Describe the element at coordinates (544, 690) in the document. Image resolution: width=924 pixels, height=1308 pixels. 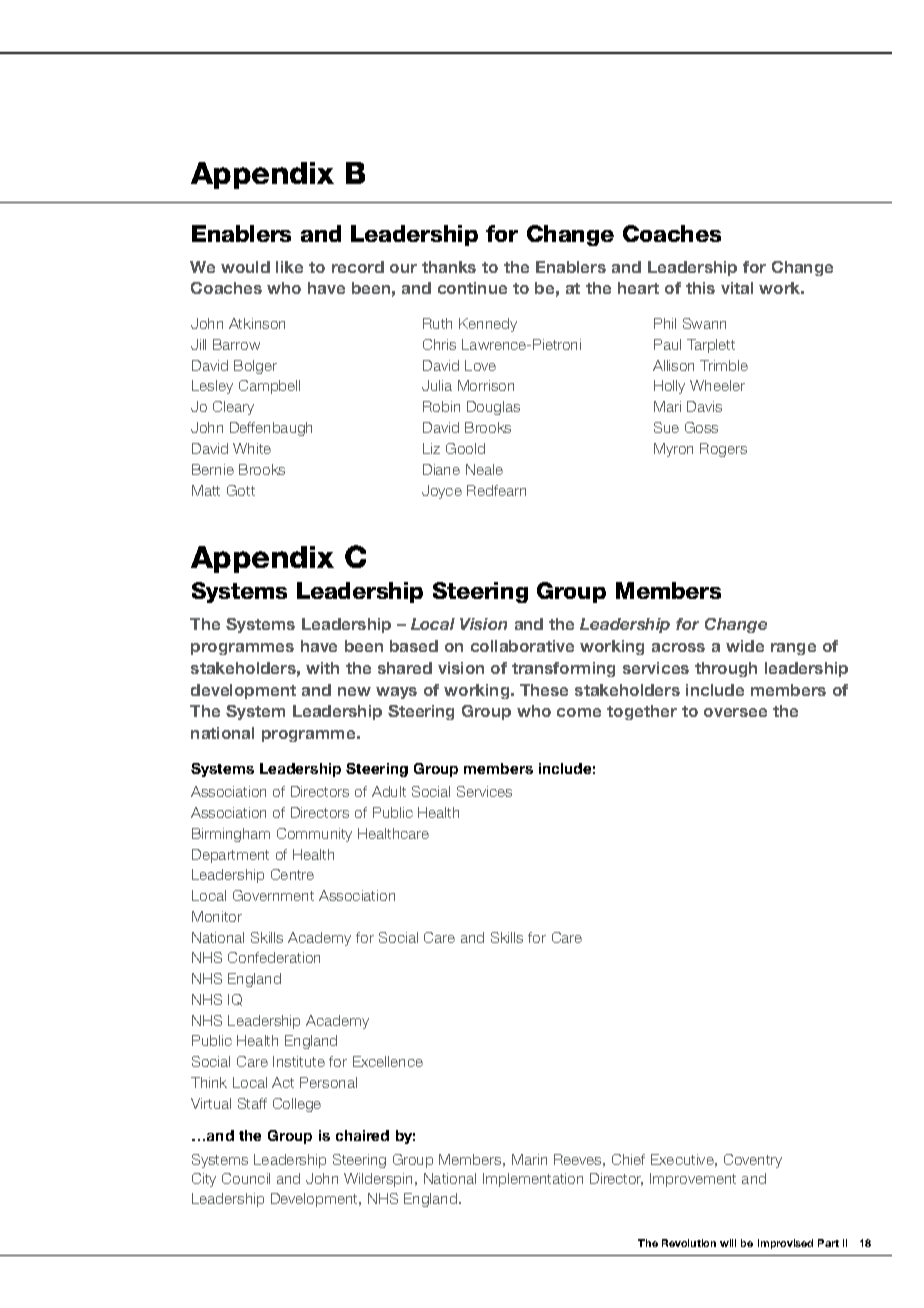
I see `These` at that location.
